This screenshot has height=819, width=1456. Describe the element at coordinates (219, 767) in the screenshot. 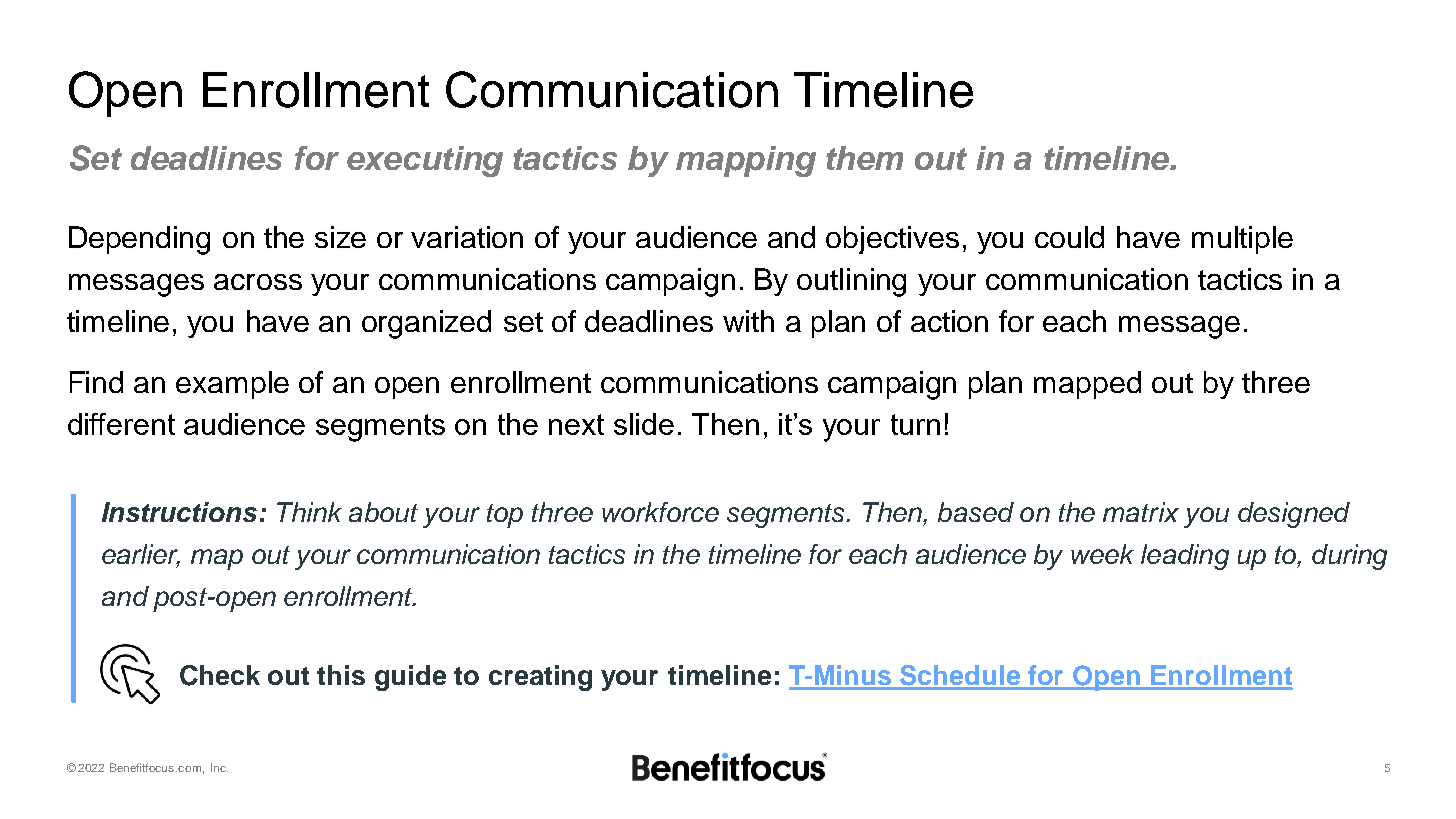

I see `Inc` at that location.
